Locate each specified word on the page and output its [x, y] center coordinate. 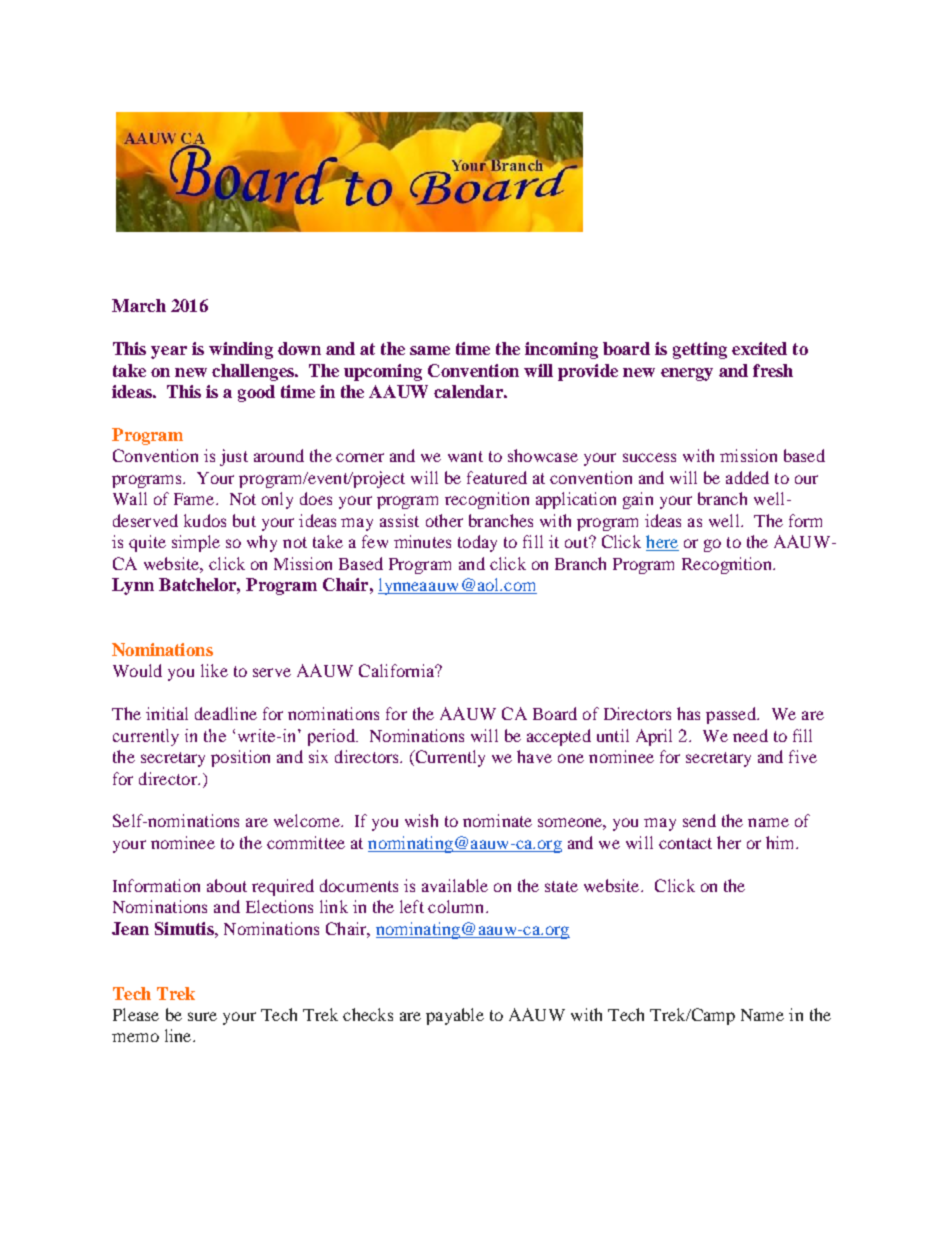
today [477, 543]
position [240, 758]
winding [241, 350]
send [699, 820]
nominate [497, 820]
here [662, 543]
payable [455, 1016]
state [561, 886]
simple [196, 543]
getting [700, 350]
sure [202, 1016]
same [430, 350]
